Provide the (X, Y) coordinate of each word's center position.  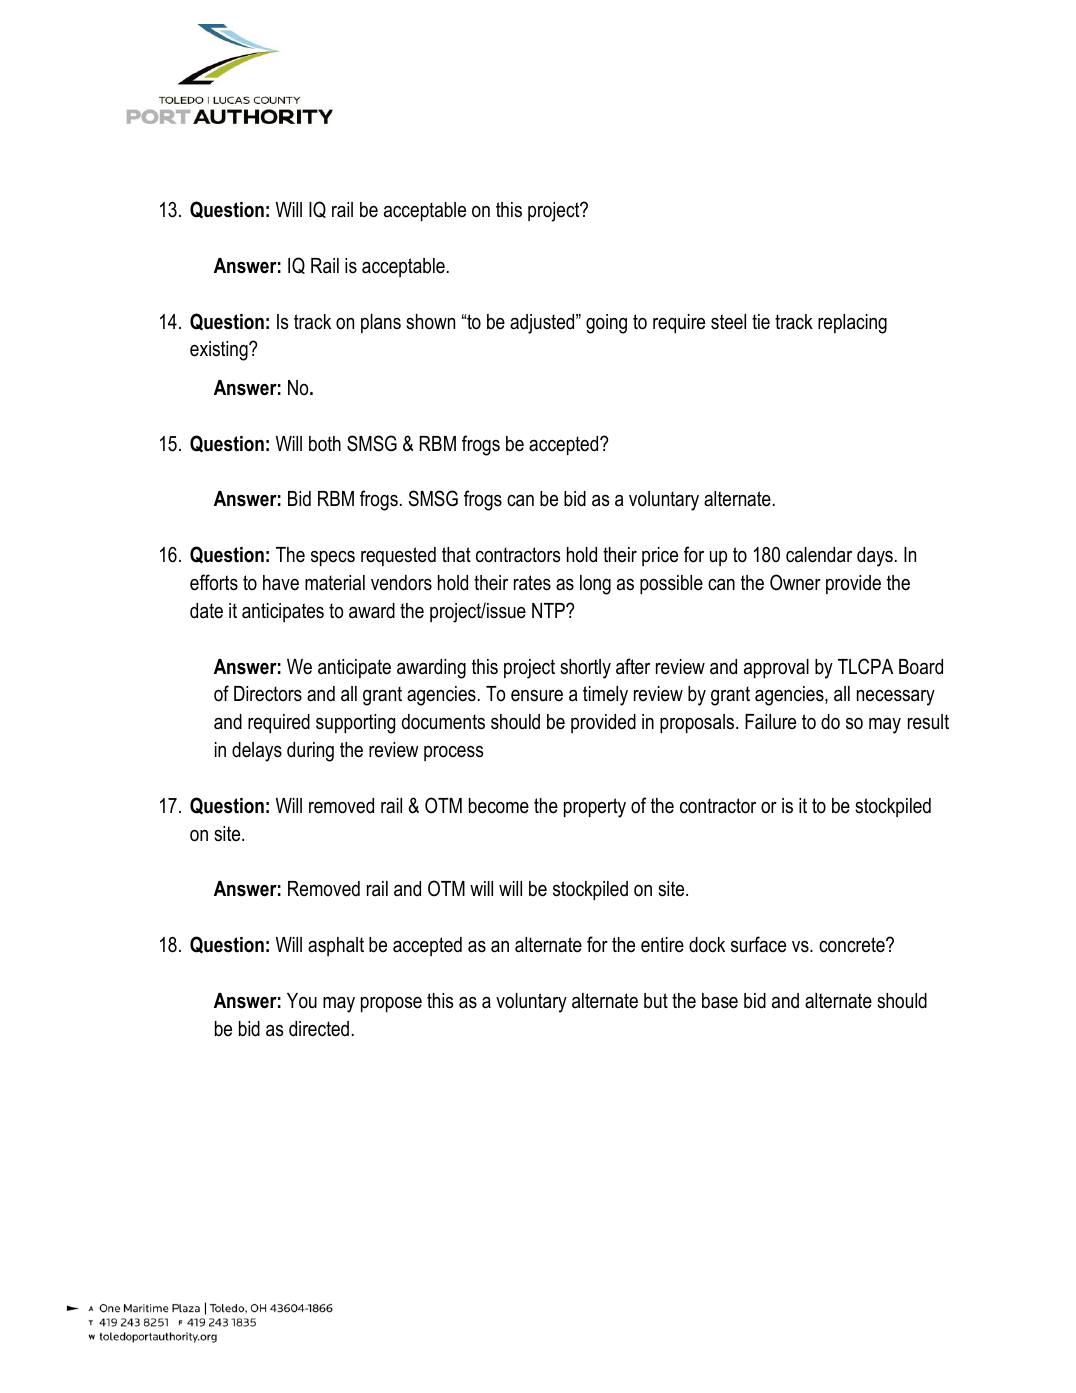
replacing (852, 324)
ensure (537, 696)
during (310, 752)
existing (220, 351)
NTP (549, 610)
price (660, 556)
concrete (853, 945)
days (875, 557)
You (302, 1001)
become (499, 806)
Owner (795, 582)
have (281, 583)
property (595, 808)
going (606, 324)
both (325, 444)
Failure (770, 722)
